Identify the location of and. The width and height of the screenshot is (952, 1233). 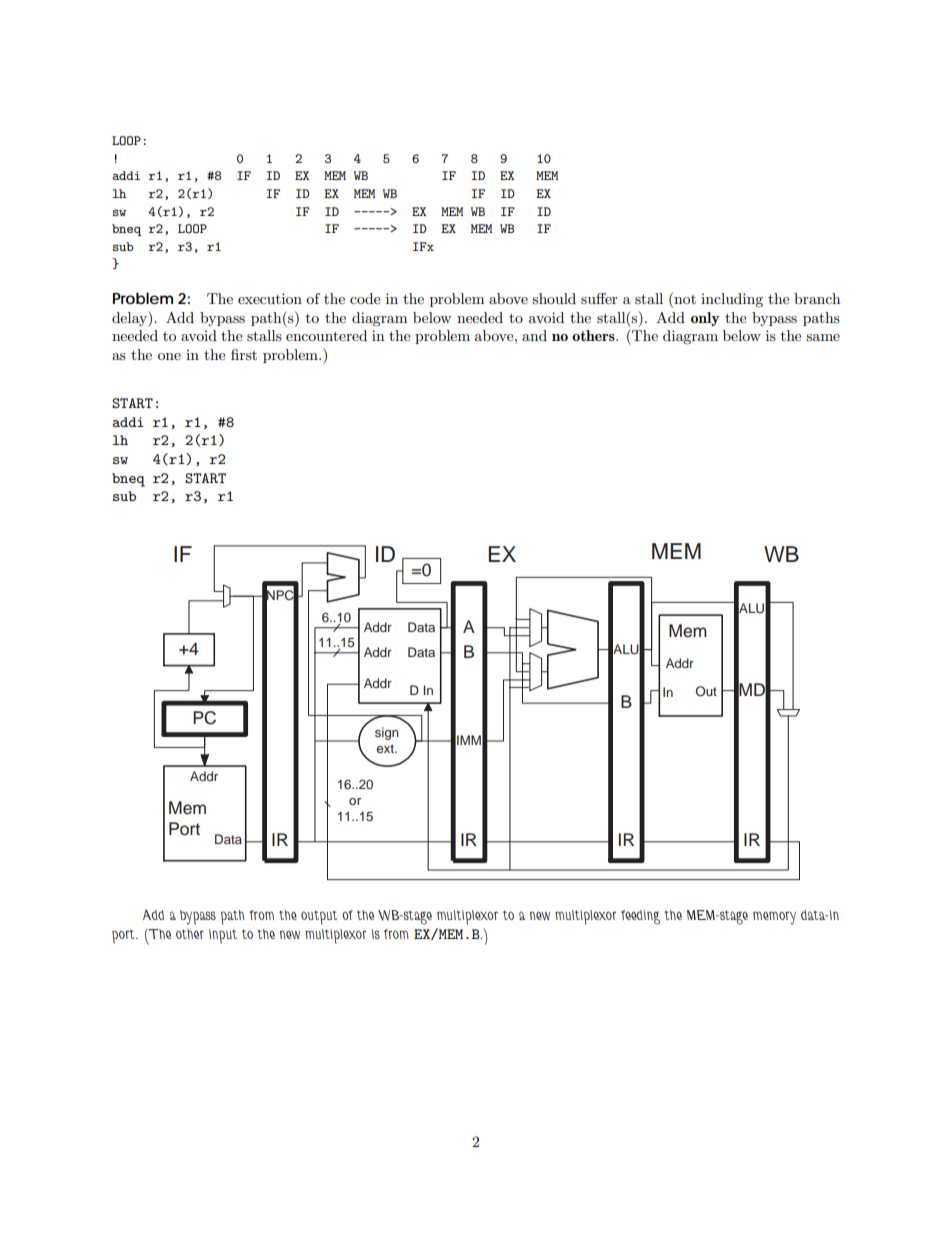
(534, 335).
